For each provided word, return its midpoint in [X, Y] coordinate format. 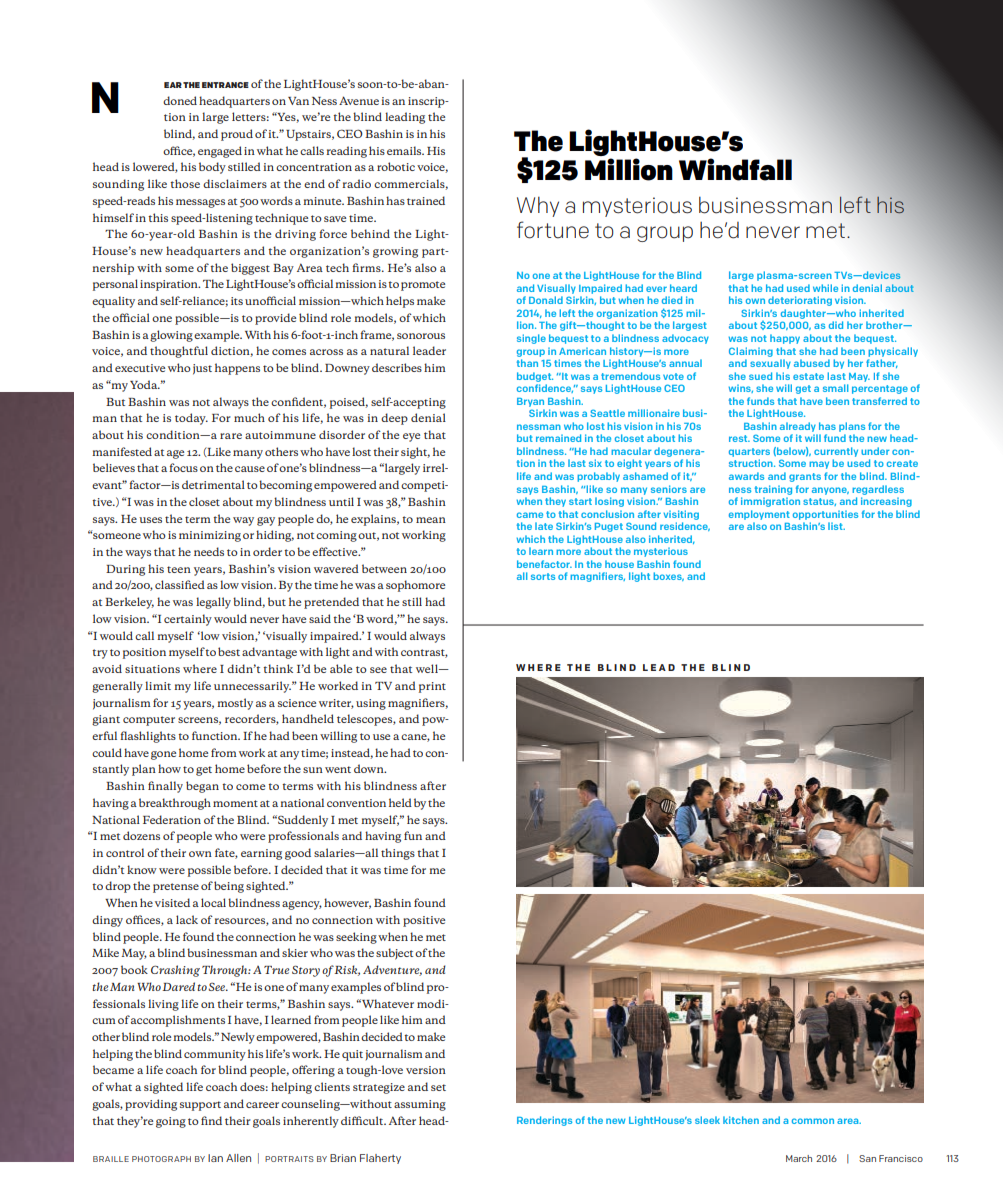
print [432, 687]
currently [836, 452]
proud [237, 135]
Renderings [544, 1121]
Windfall [735, 169]
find [211, 1120]
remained [558, 438]
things [398, 854]
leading [405, 118]
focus [183, 467]
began [202, 787]
